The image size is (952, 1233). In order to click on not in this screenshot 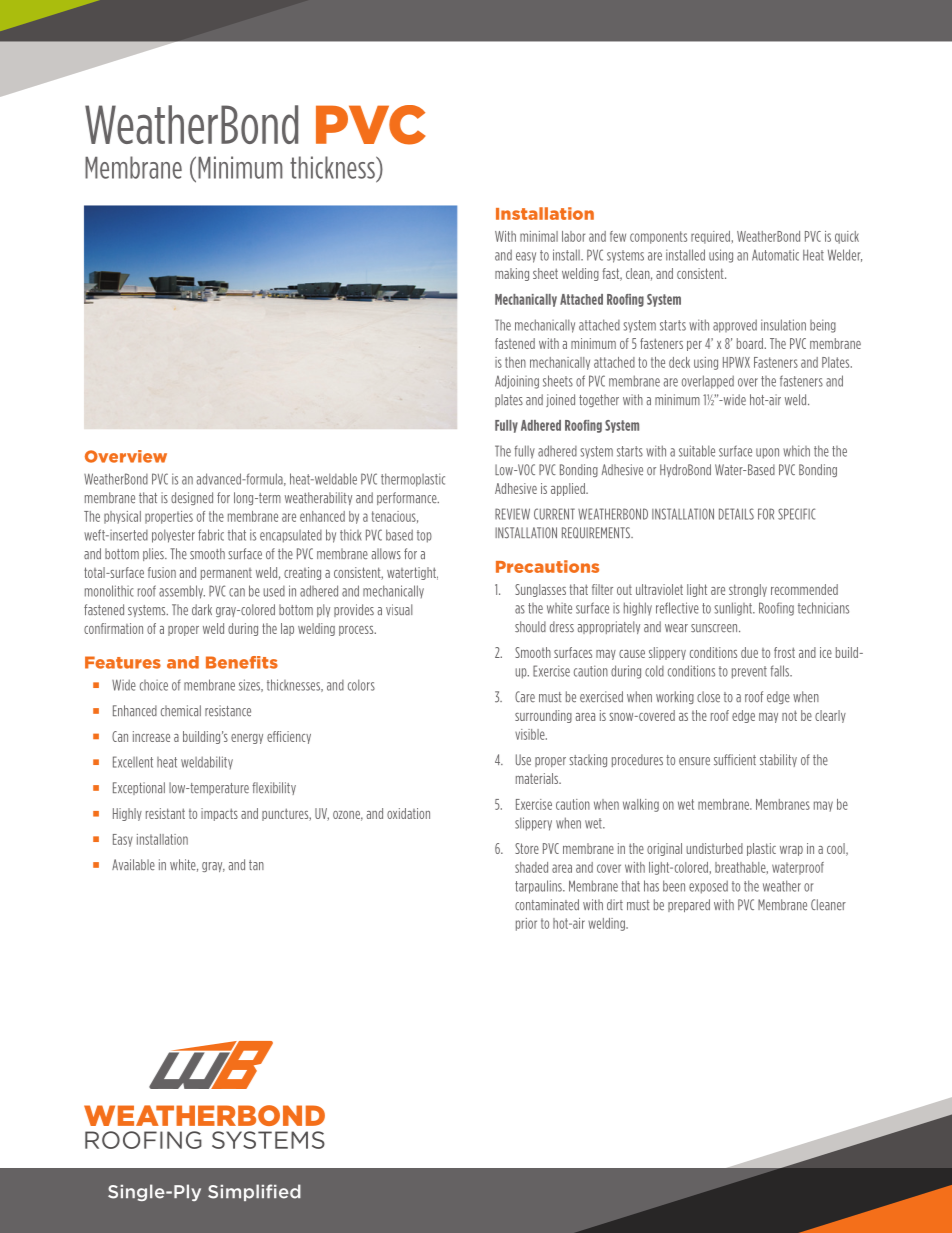, I will do `click(789, 715)`.
